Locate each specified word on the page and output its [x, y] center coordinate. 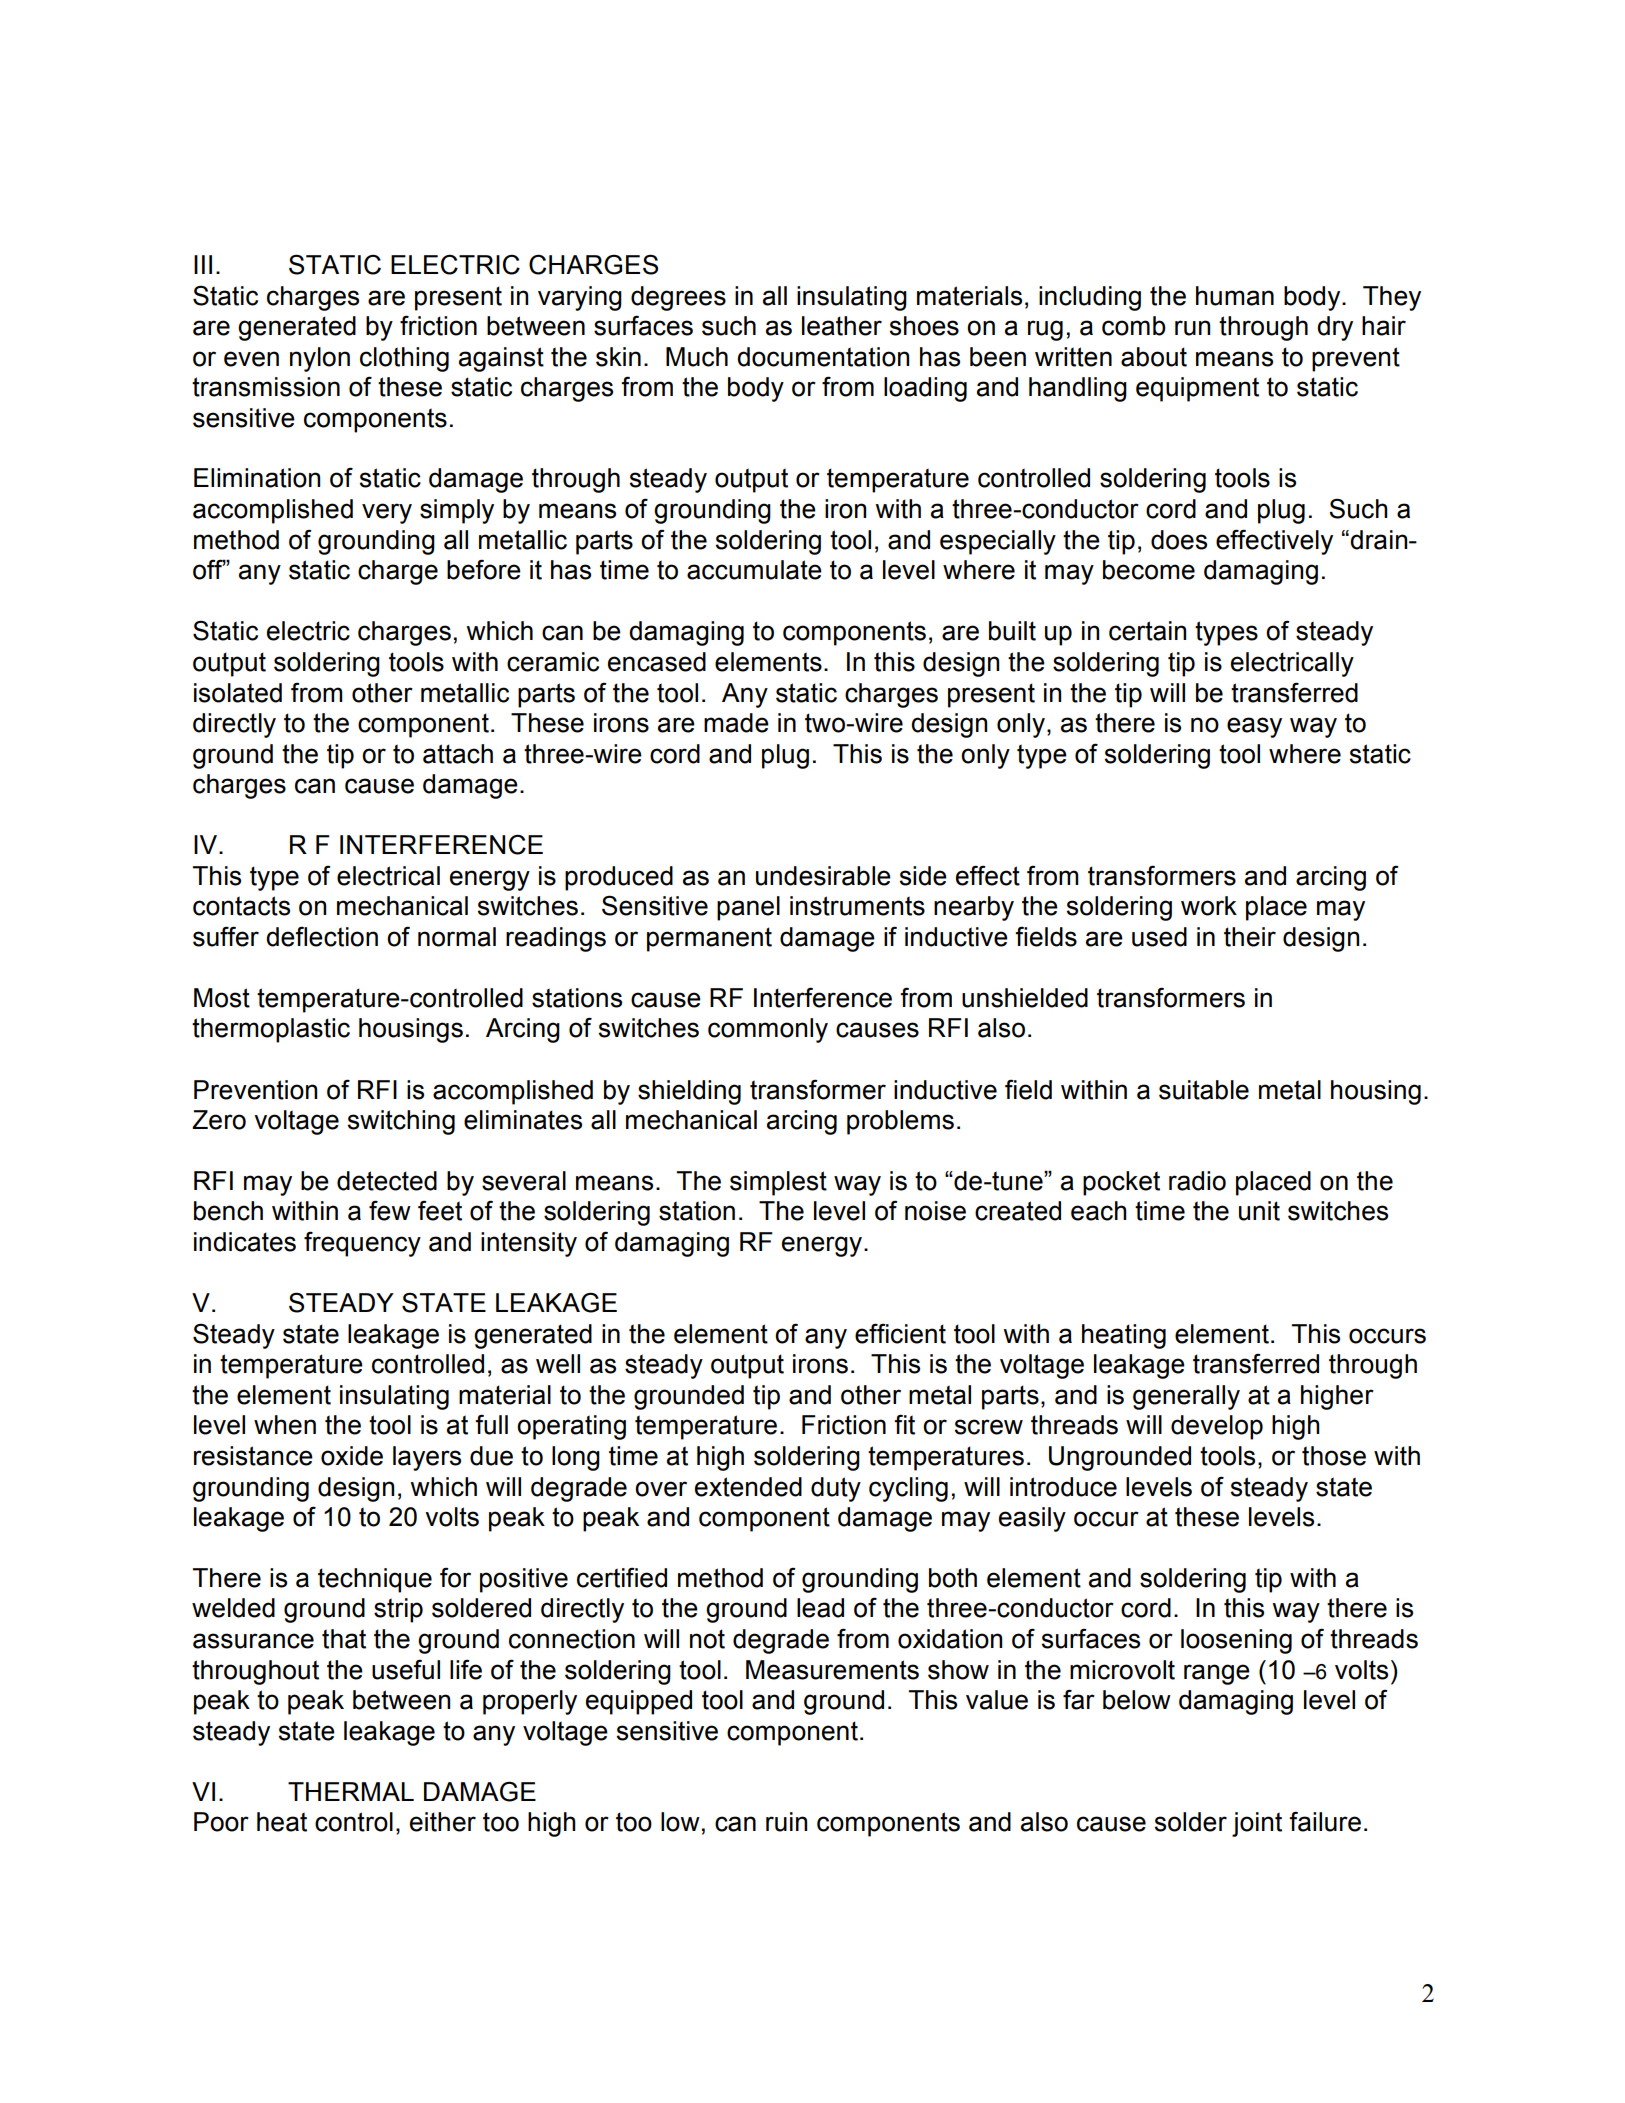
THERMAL [351, 1791]
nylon [320, 359]
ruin [786, 1822]
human [1235, 296]
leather [842, 326]
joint [1257, 1824]
